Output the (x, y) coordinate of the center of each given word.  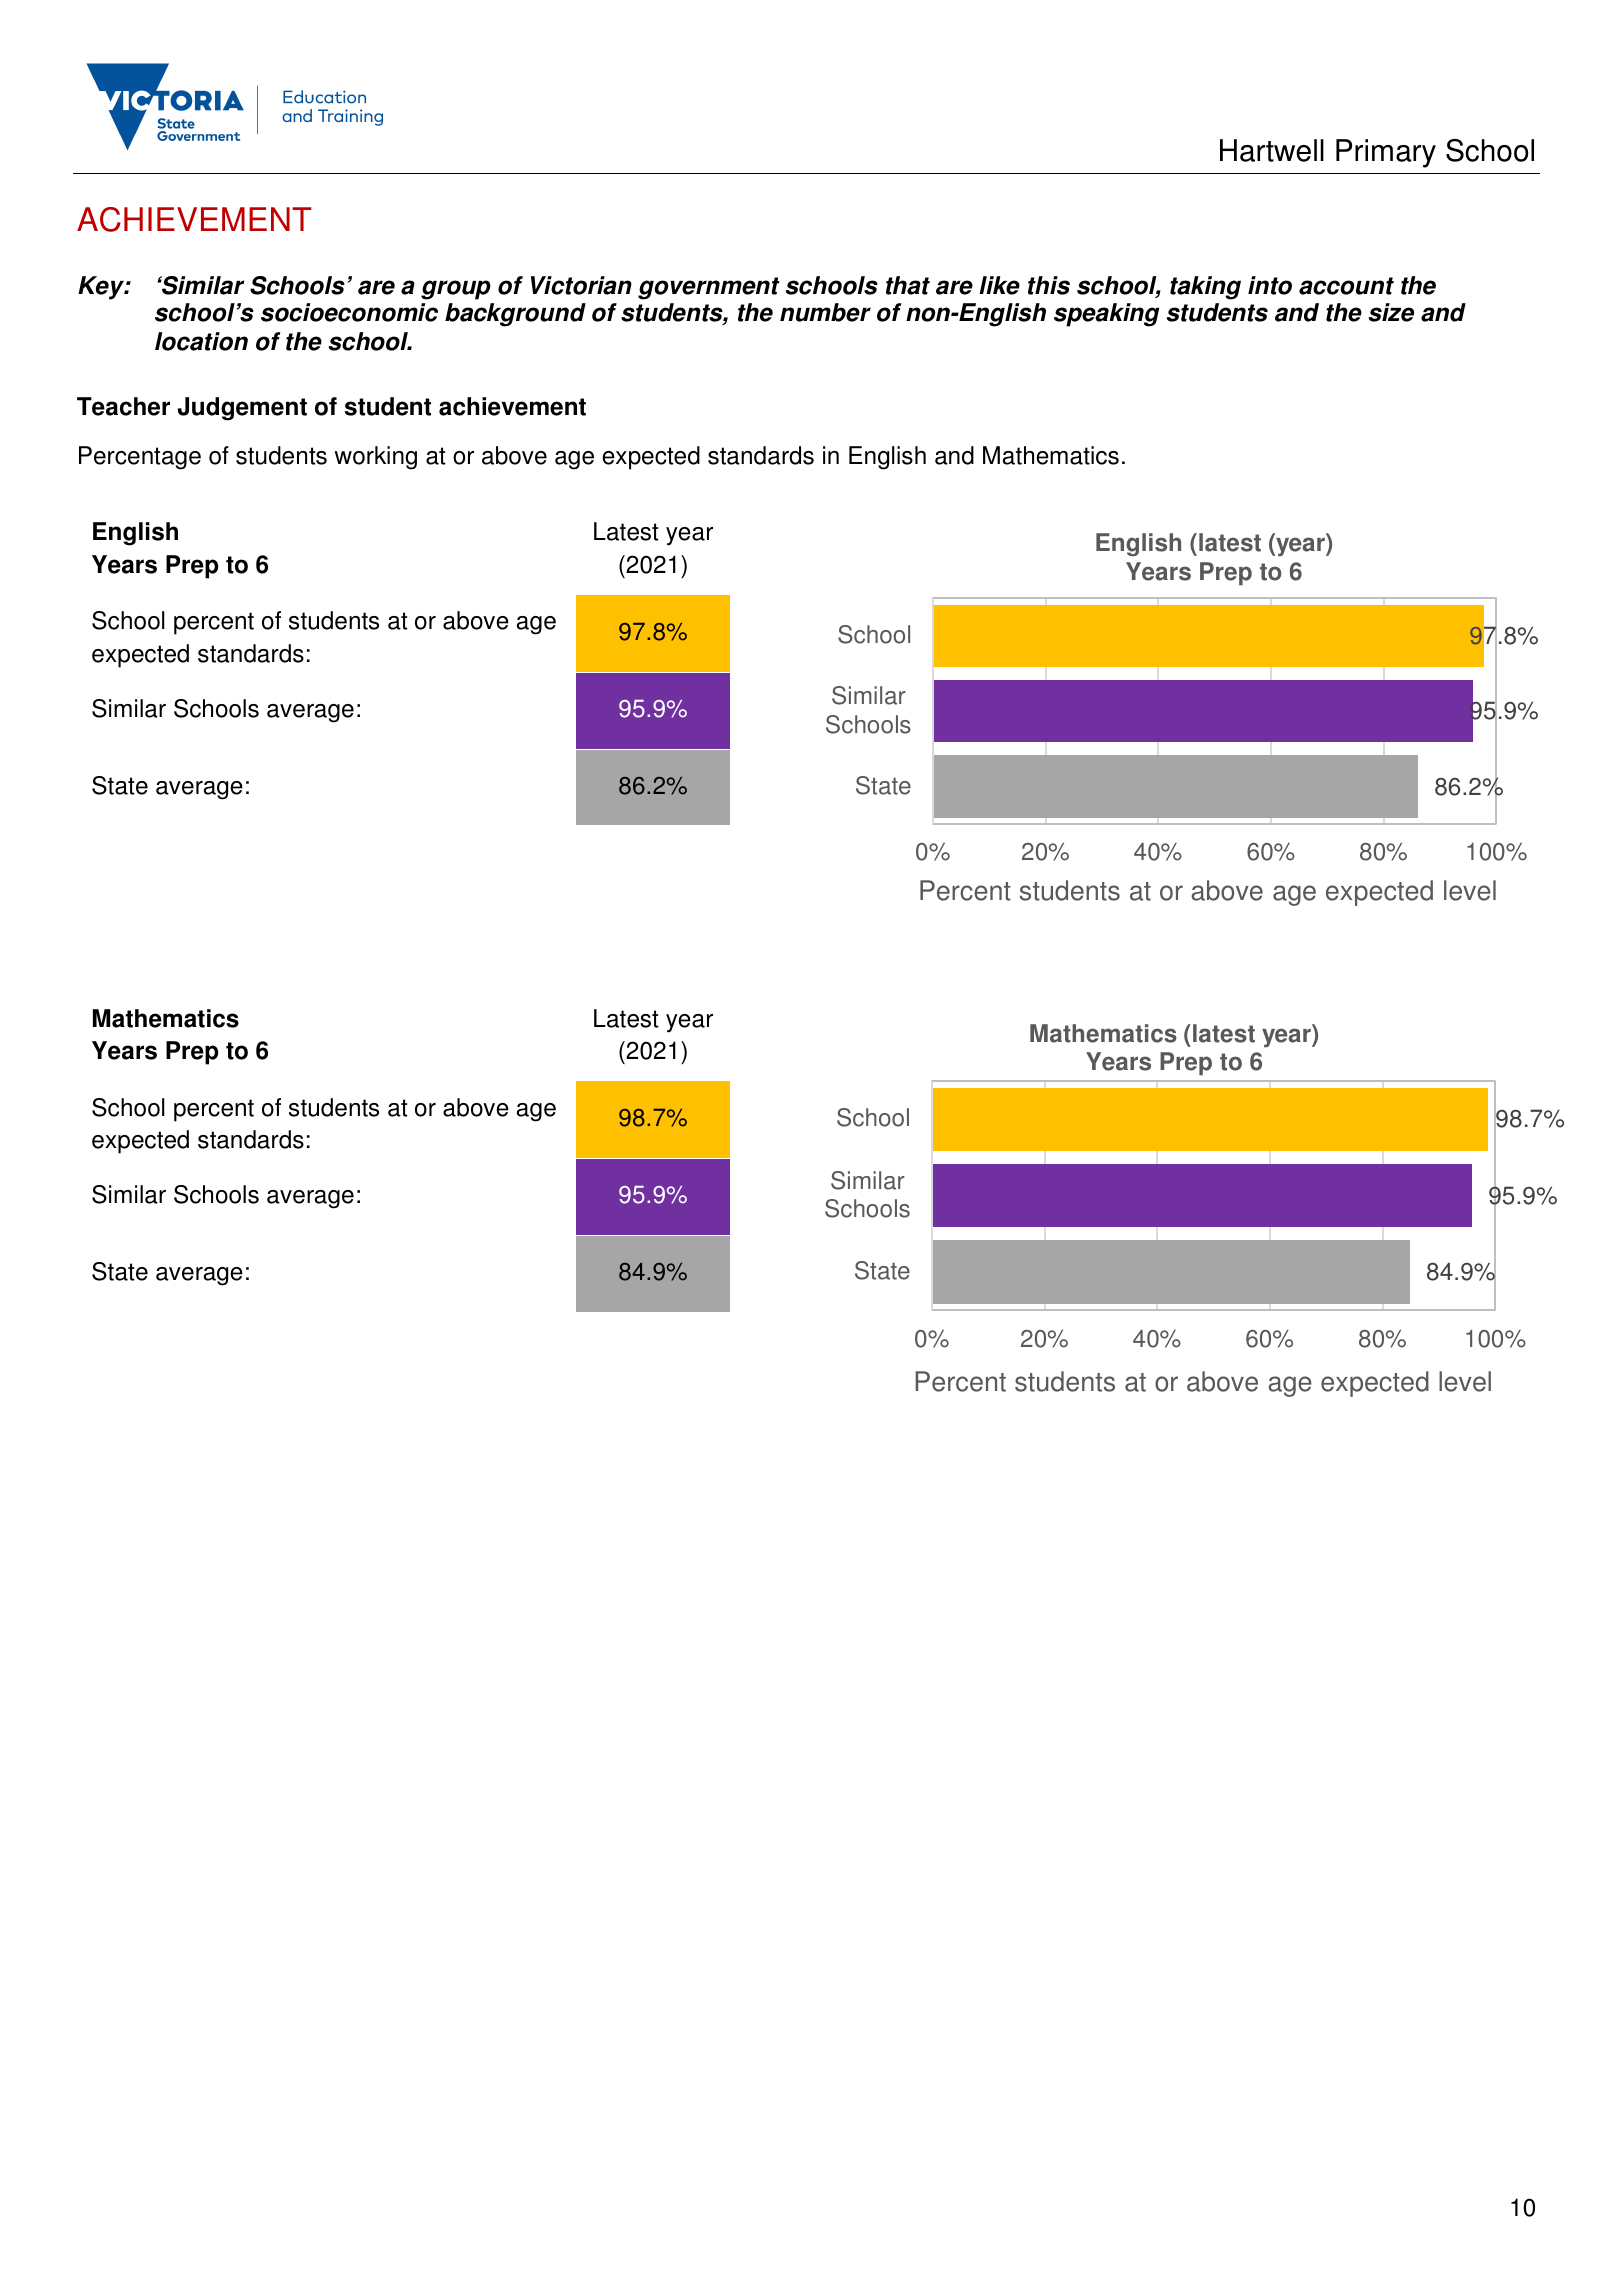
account (1346, 286)
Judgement (242, 409)
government (709, 288)
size (1391, 312)
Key (102, 288)
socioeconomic (349, 312)
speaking (1106, 315)
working (375, 458)
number (825, 312)
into (1270, 285)
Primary (1386, 153)
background (515, 315)
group (456, 290)
